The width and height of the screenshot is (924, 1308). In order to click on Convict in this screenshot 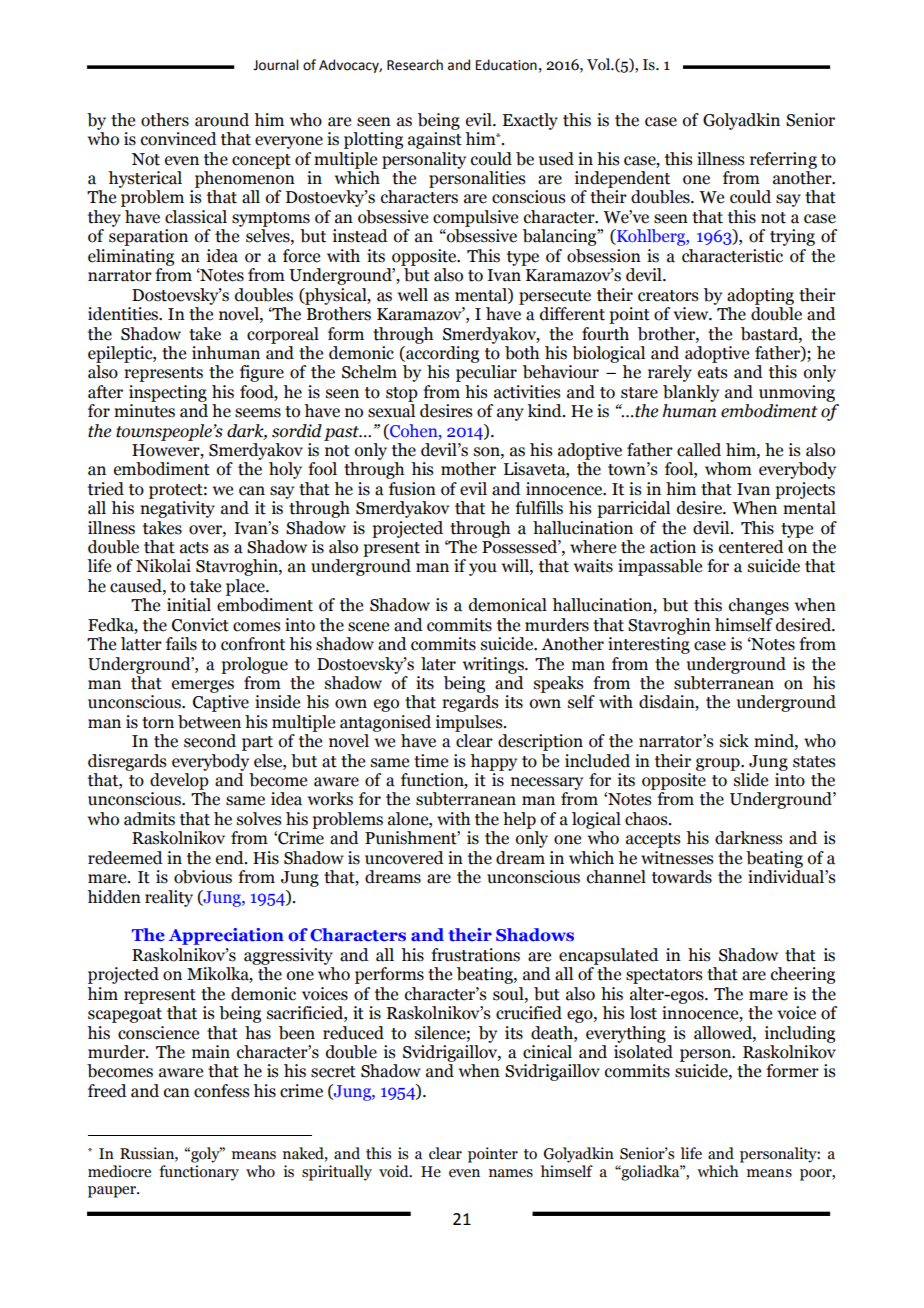, I will do `click(200, 625)`.
